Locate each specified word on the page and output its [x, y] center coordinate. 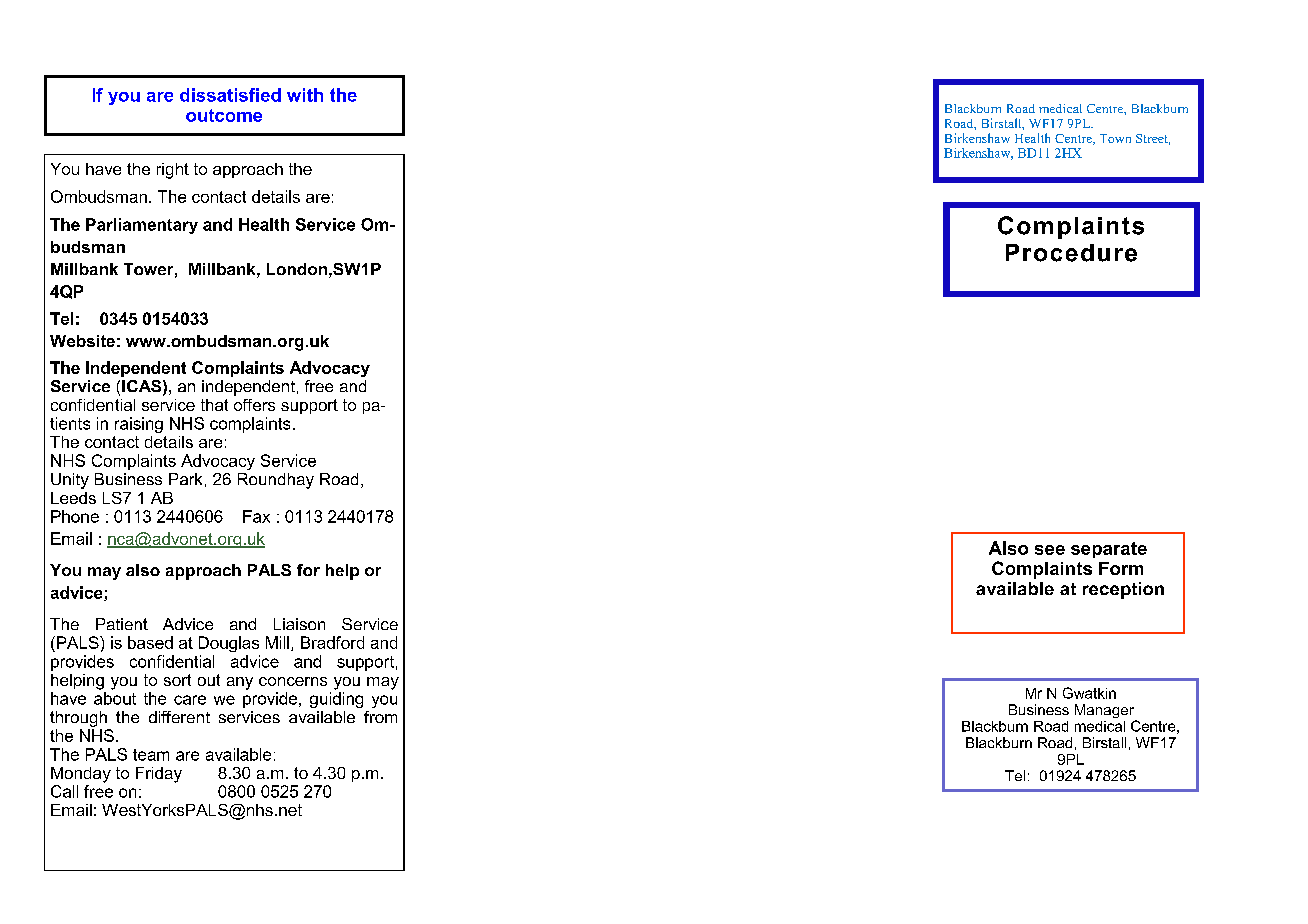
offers [254, 405]
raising [139, 425]
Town [1115, 138]
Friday [159, 775]
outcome [224, 115]
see [1050, 550]
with [305, 95]
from [380, 717]
